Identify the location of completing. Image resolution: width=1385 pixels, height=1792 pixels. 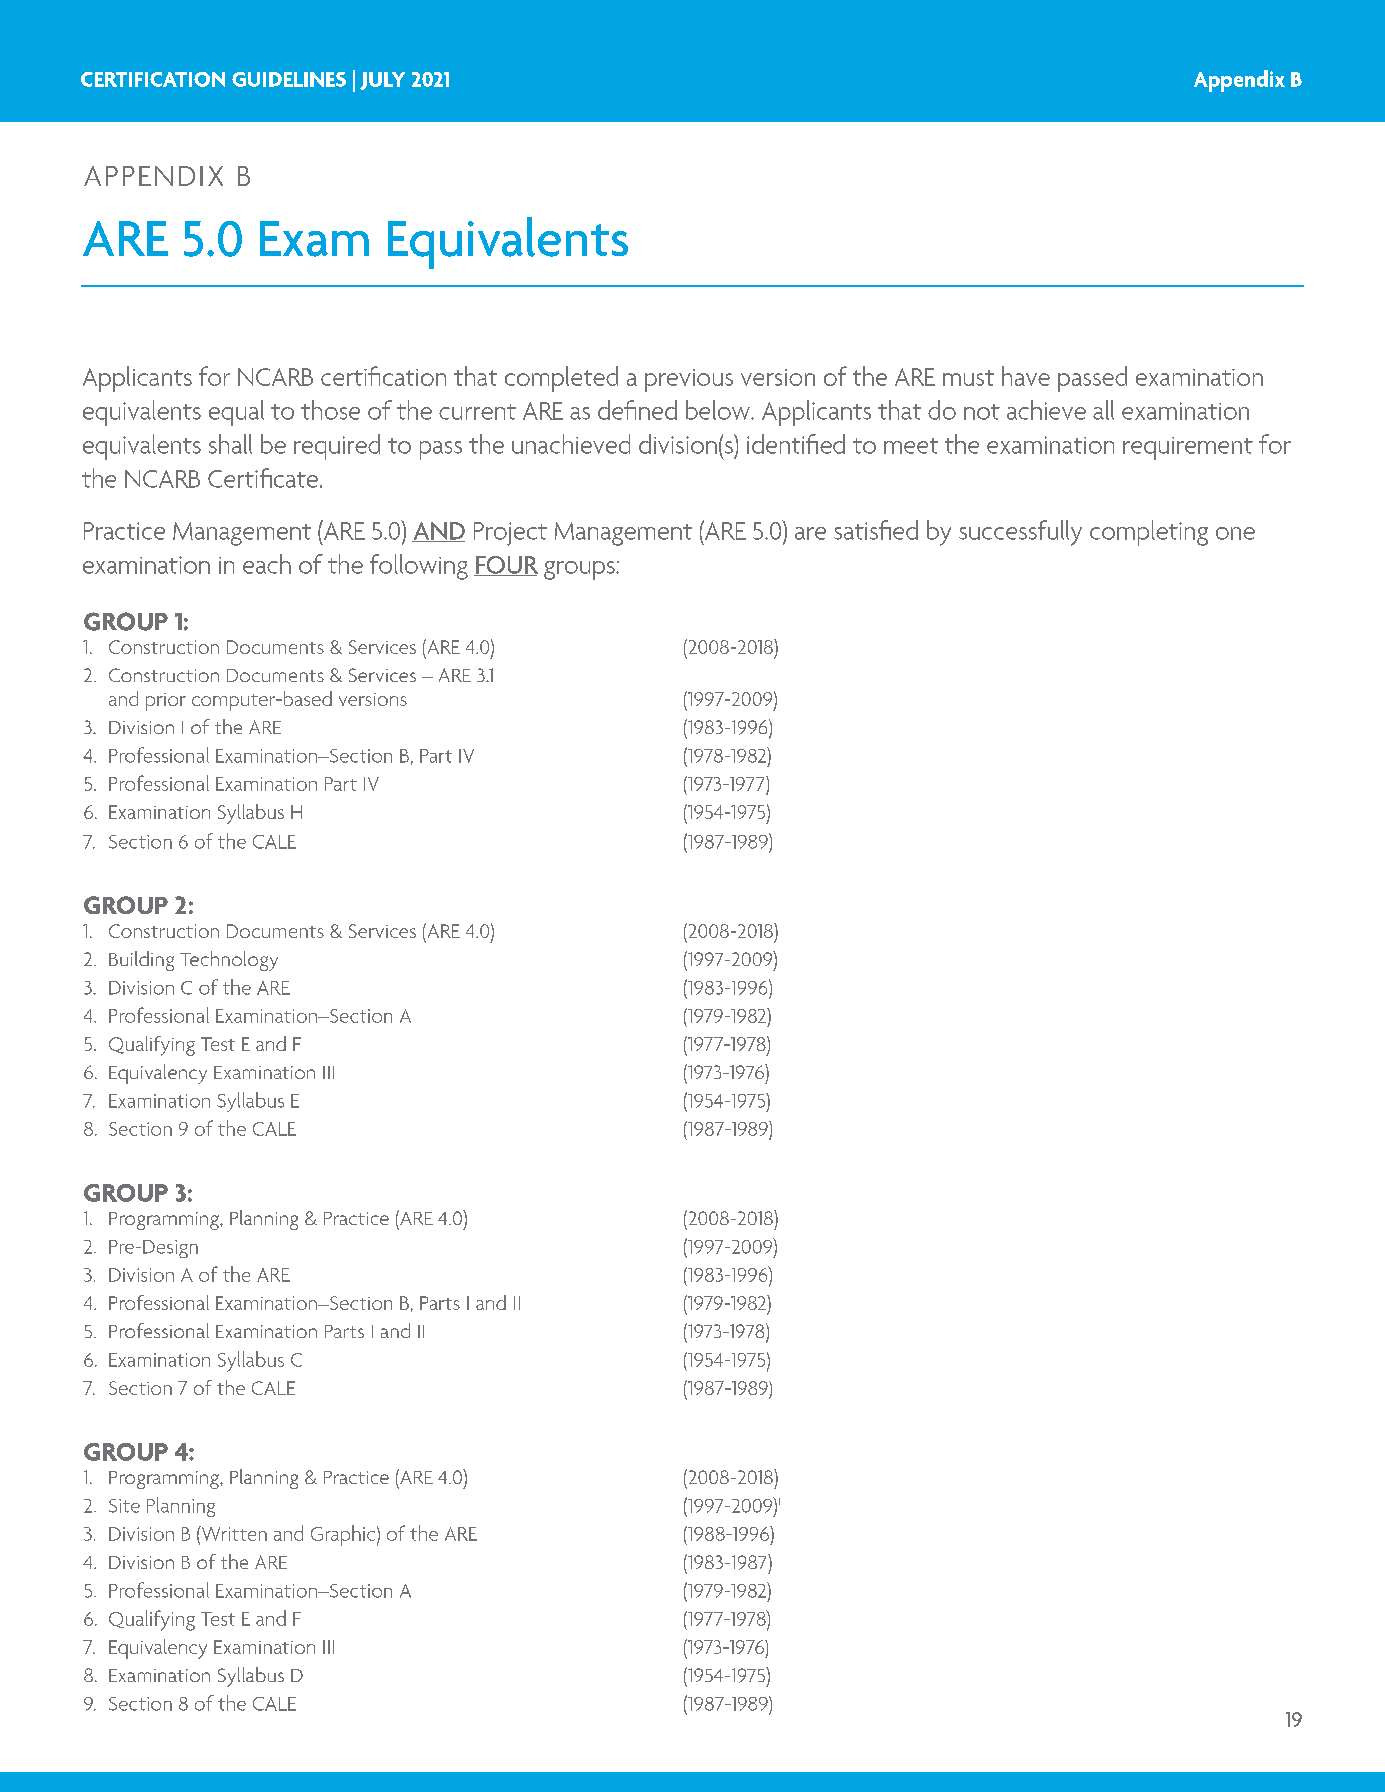
(1149, 533).
